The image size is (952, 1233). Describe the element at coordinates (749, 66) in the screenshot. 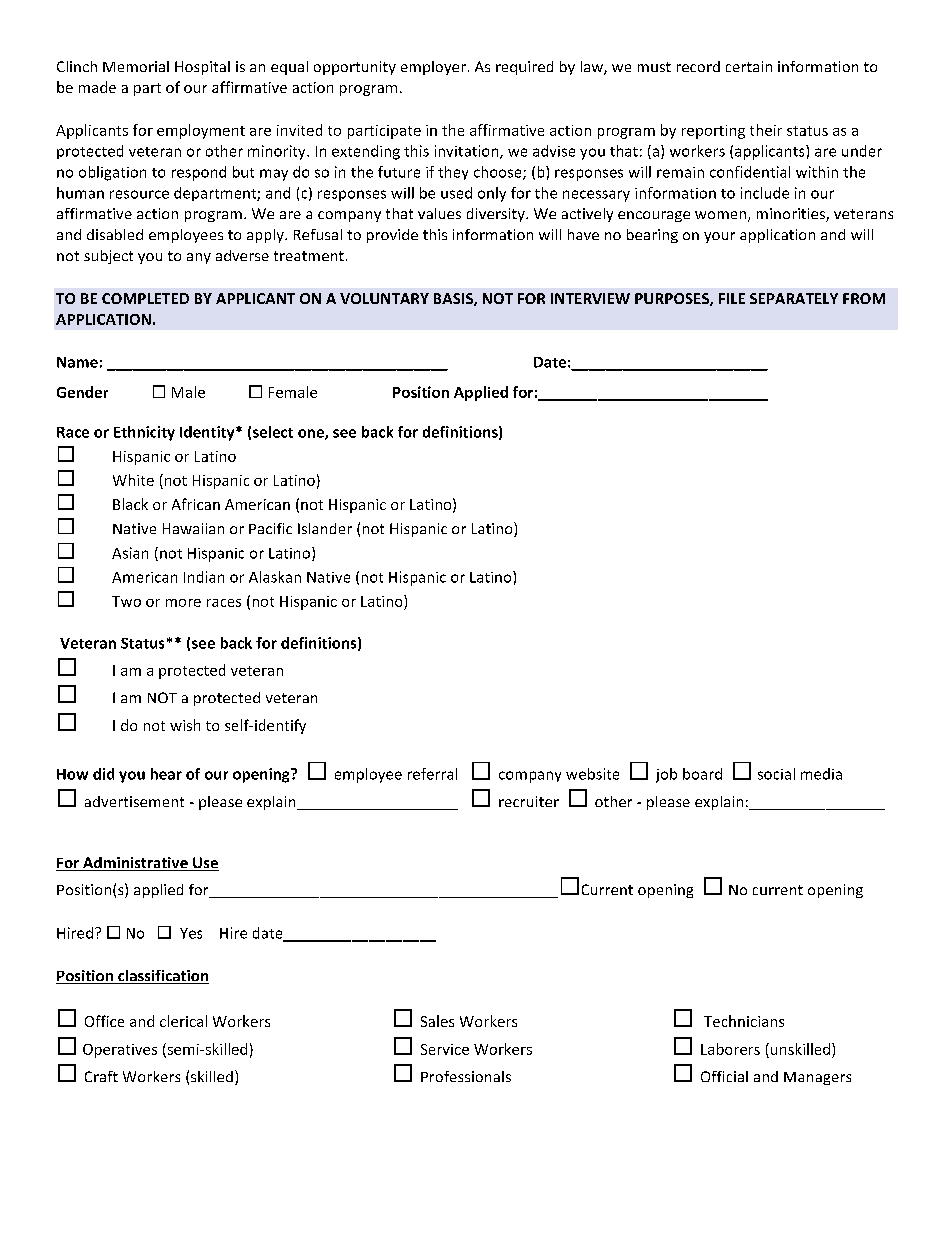

I see `certain` at that location.
